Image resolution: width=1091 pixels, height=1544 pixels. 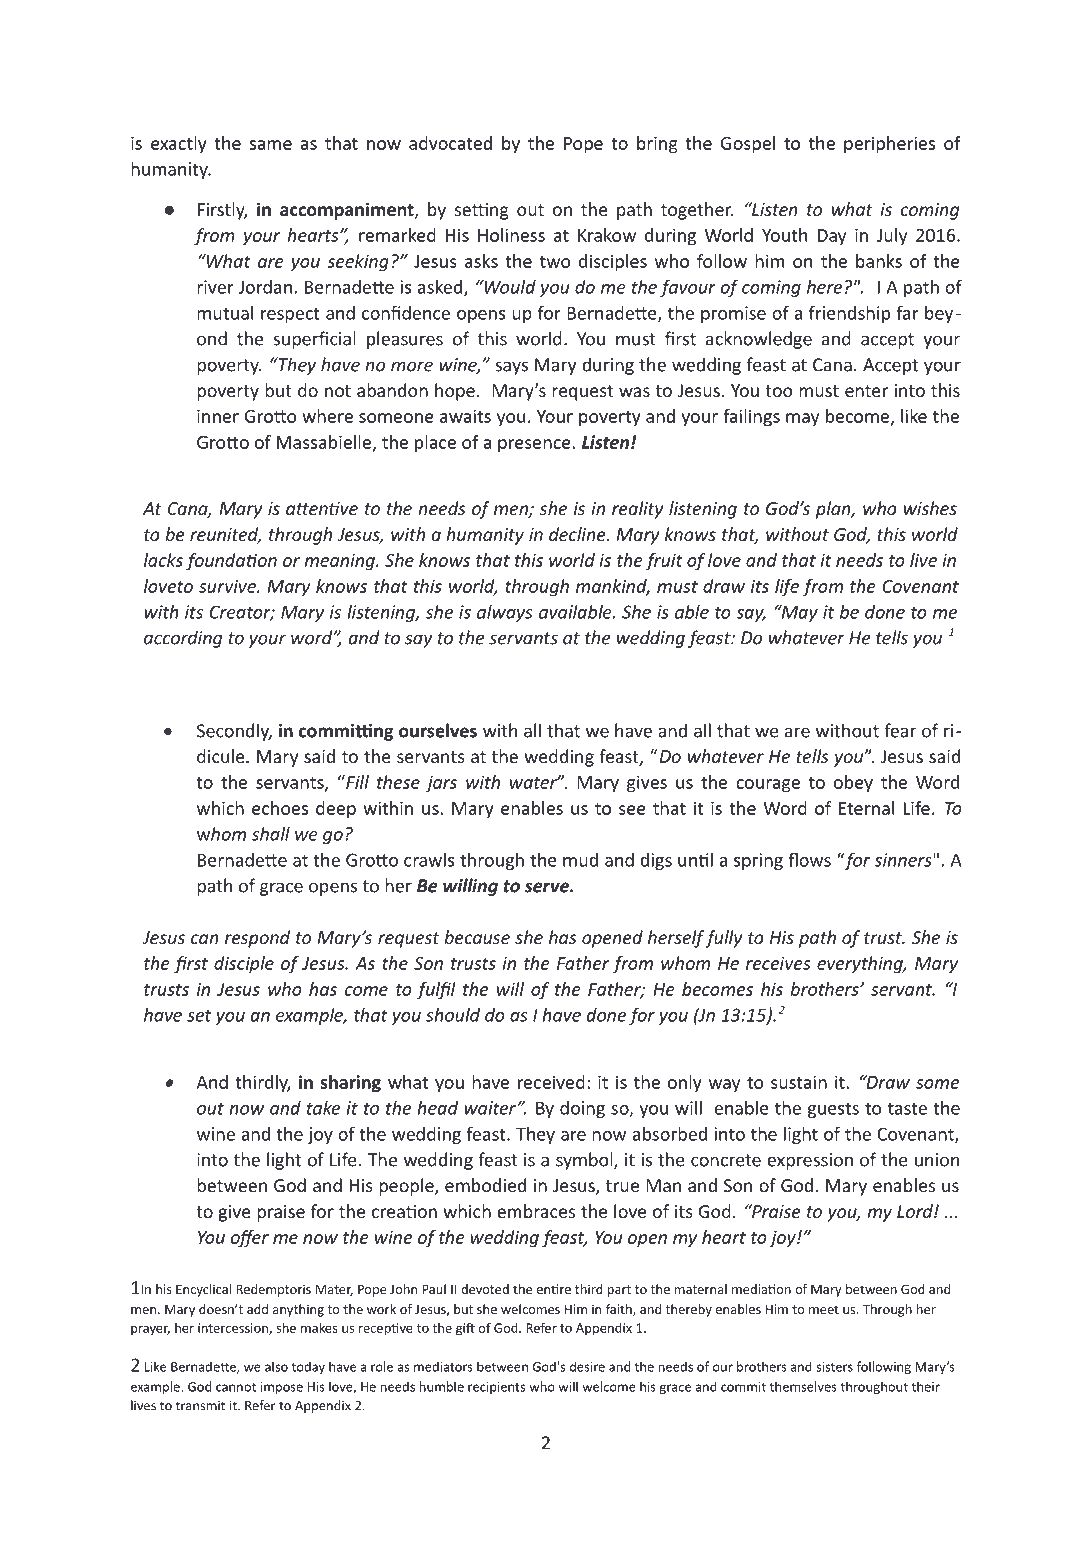 I want to click on received, so click(x=551, y=1082).
